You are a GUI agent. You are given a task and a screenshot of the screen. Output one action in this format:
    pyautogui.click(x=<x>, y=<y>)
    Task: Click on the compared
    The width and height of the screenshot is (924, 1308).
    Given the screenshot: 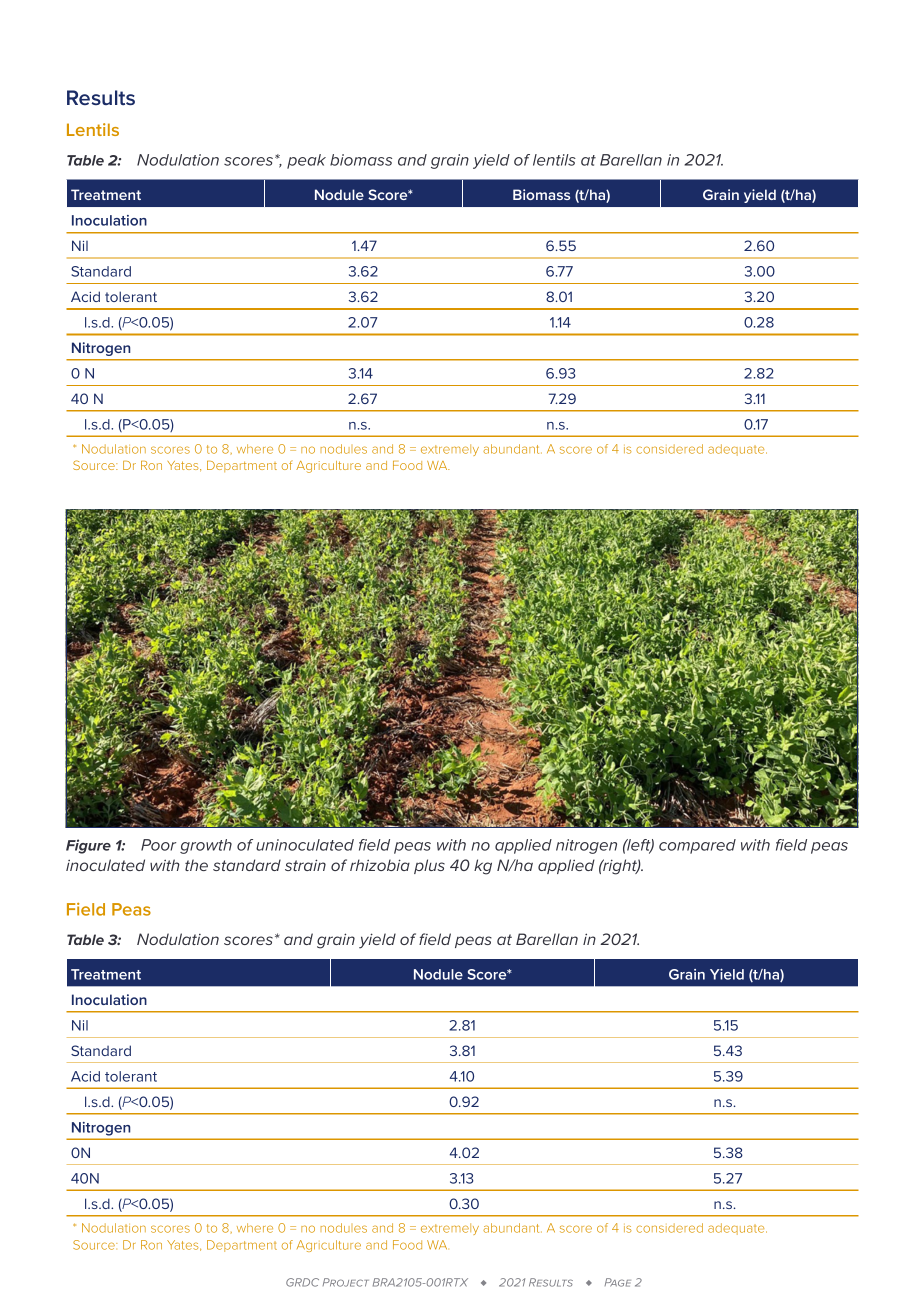 What is the action you would take?
    pyautogui.click(x=697, y=846)
